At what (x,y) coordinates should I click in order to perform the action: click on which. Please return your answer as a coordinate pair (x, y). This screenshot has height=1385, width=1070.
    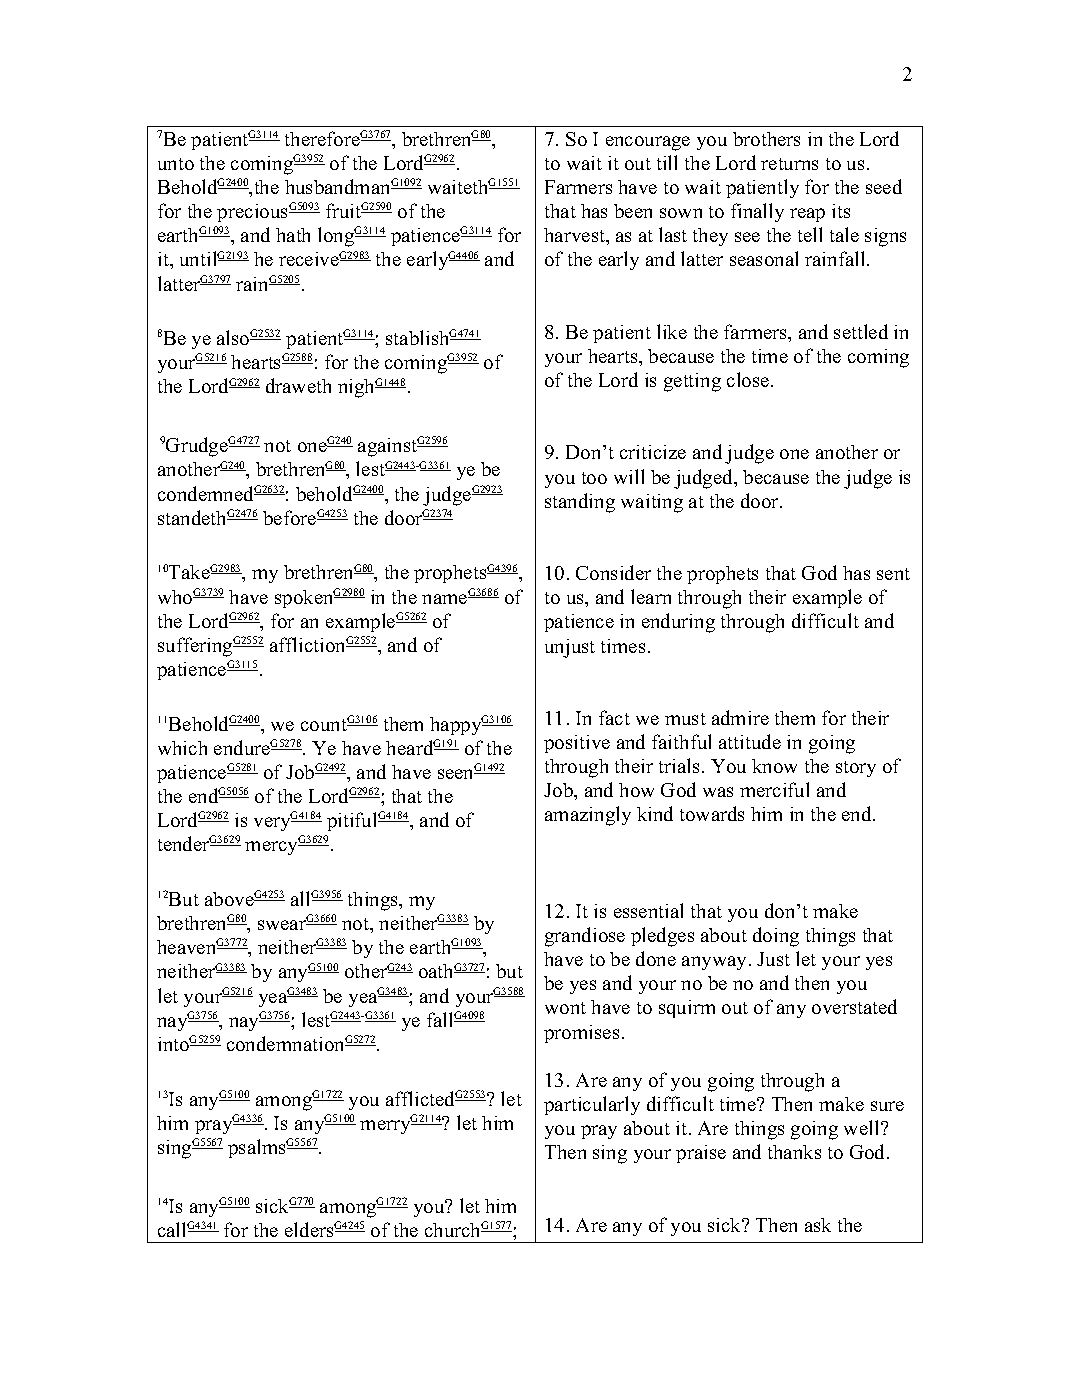
    Looking at the image, I should click on (182, 748).
